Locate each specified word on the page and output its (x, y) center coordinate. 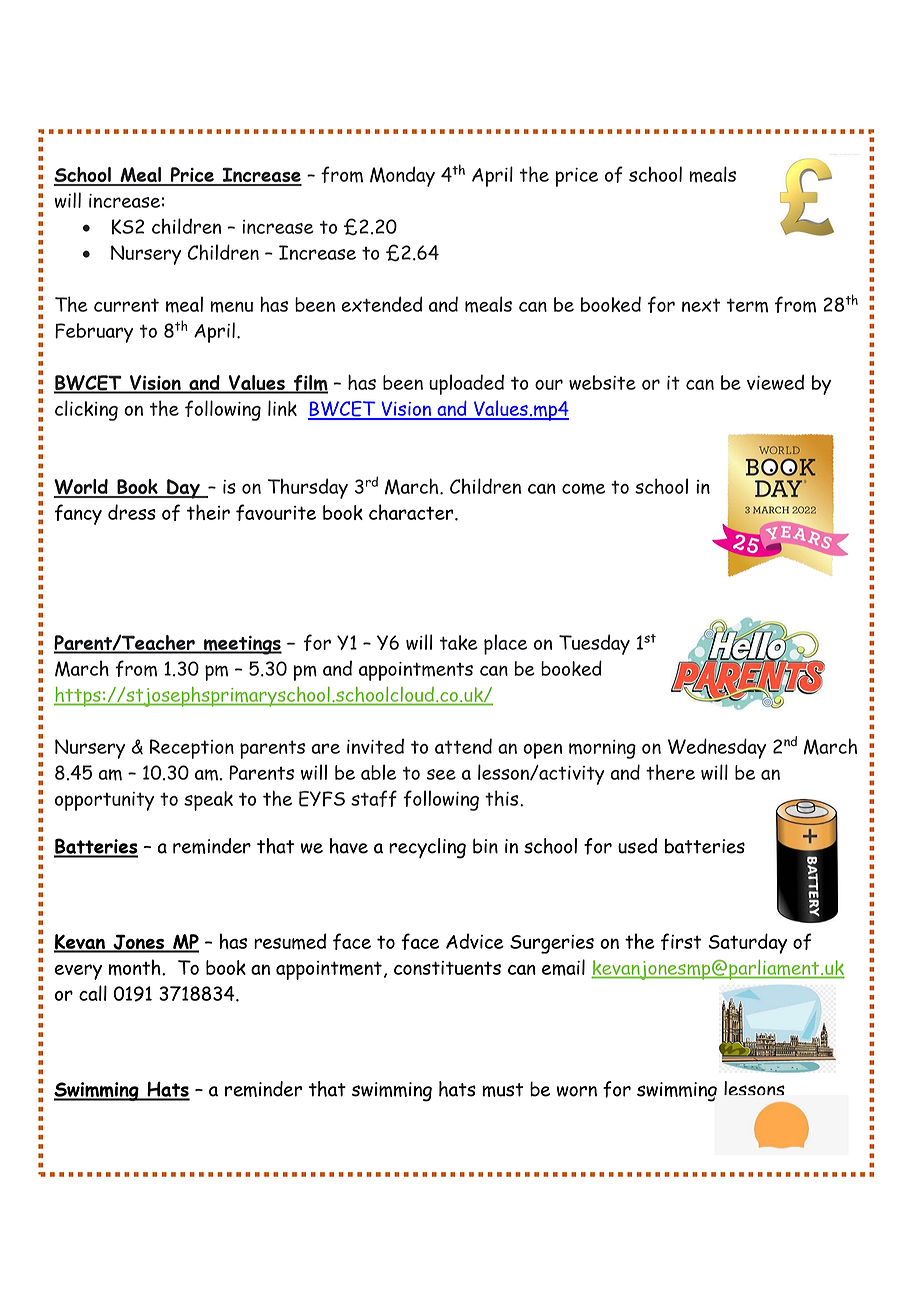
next (701, 305)
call (93, 993)
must (503, 1090)
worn (577, 1091)
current (126, 305)
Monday (402, 176)
